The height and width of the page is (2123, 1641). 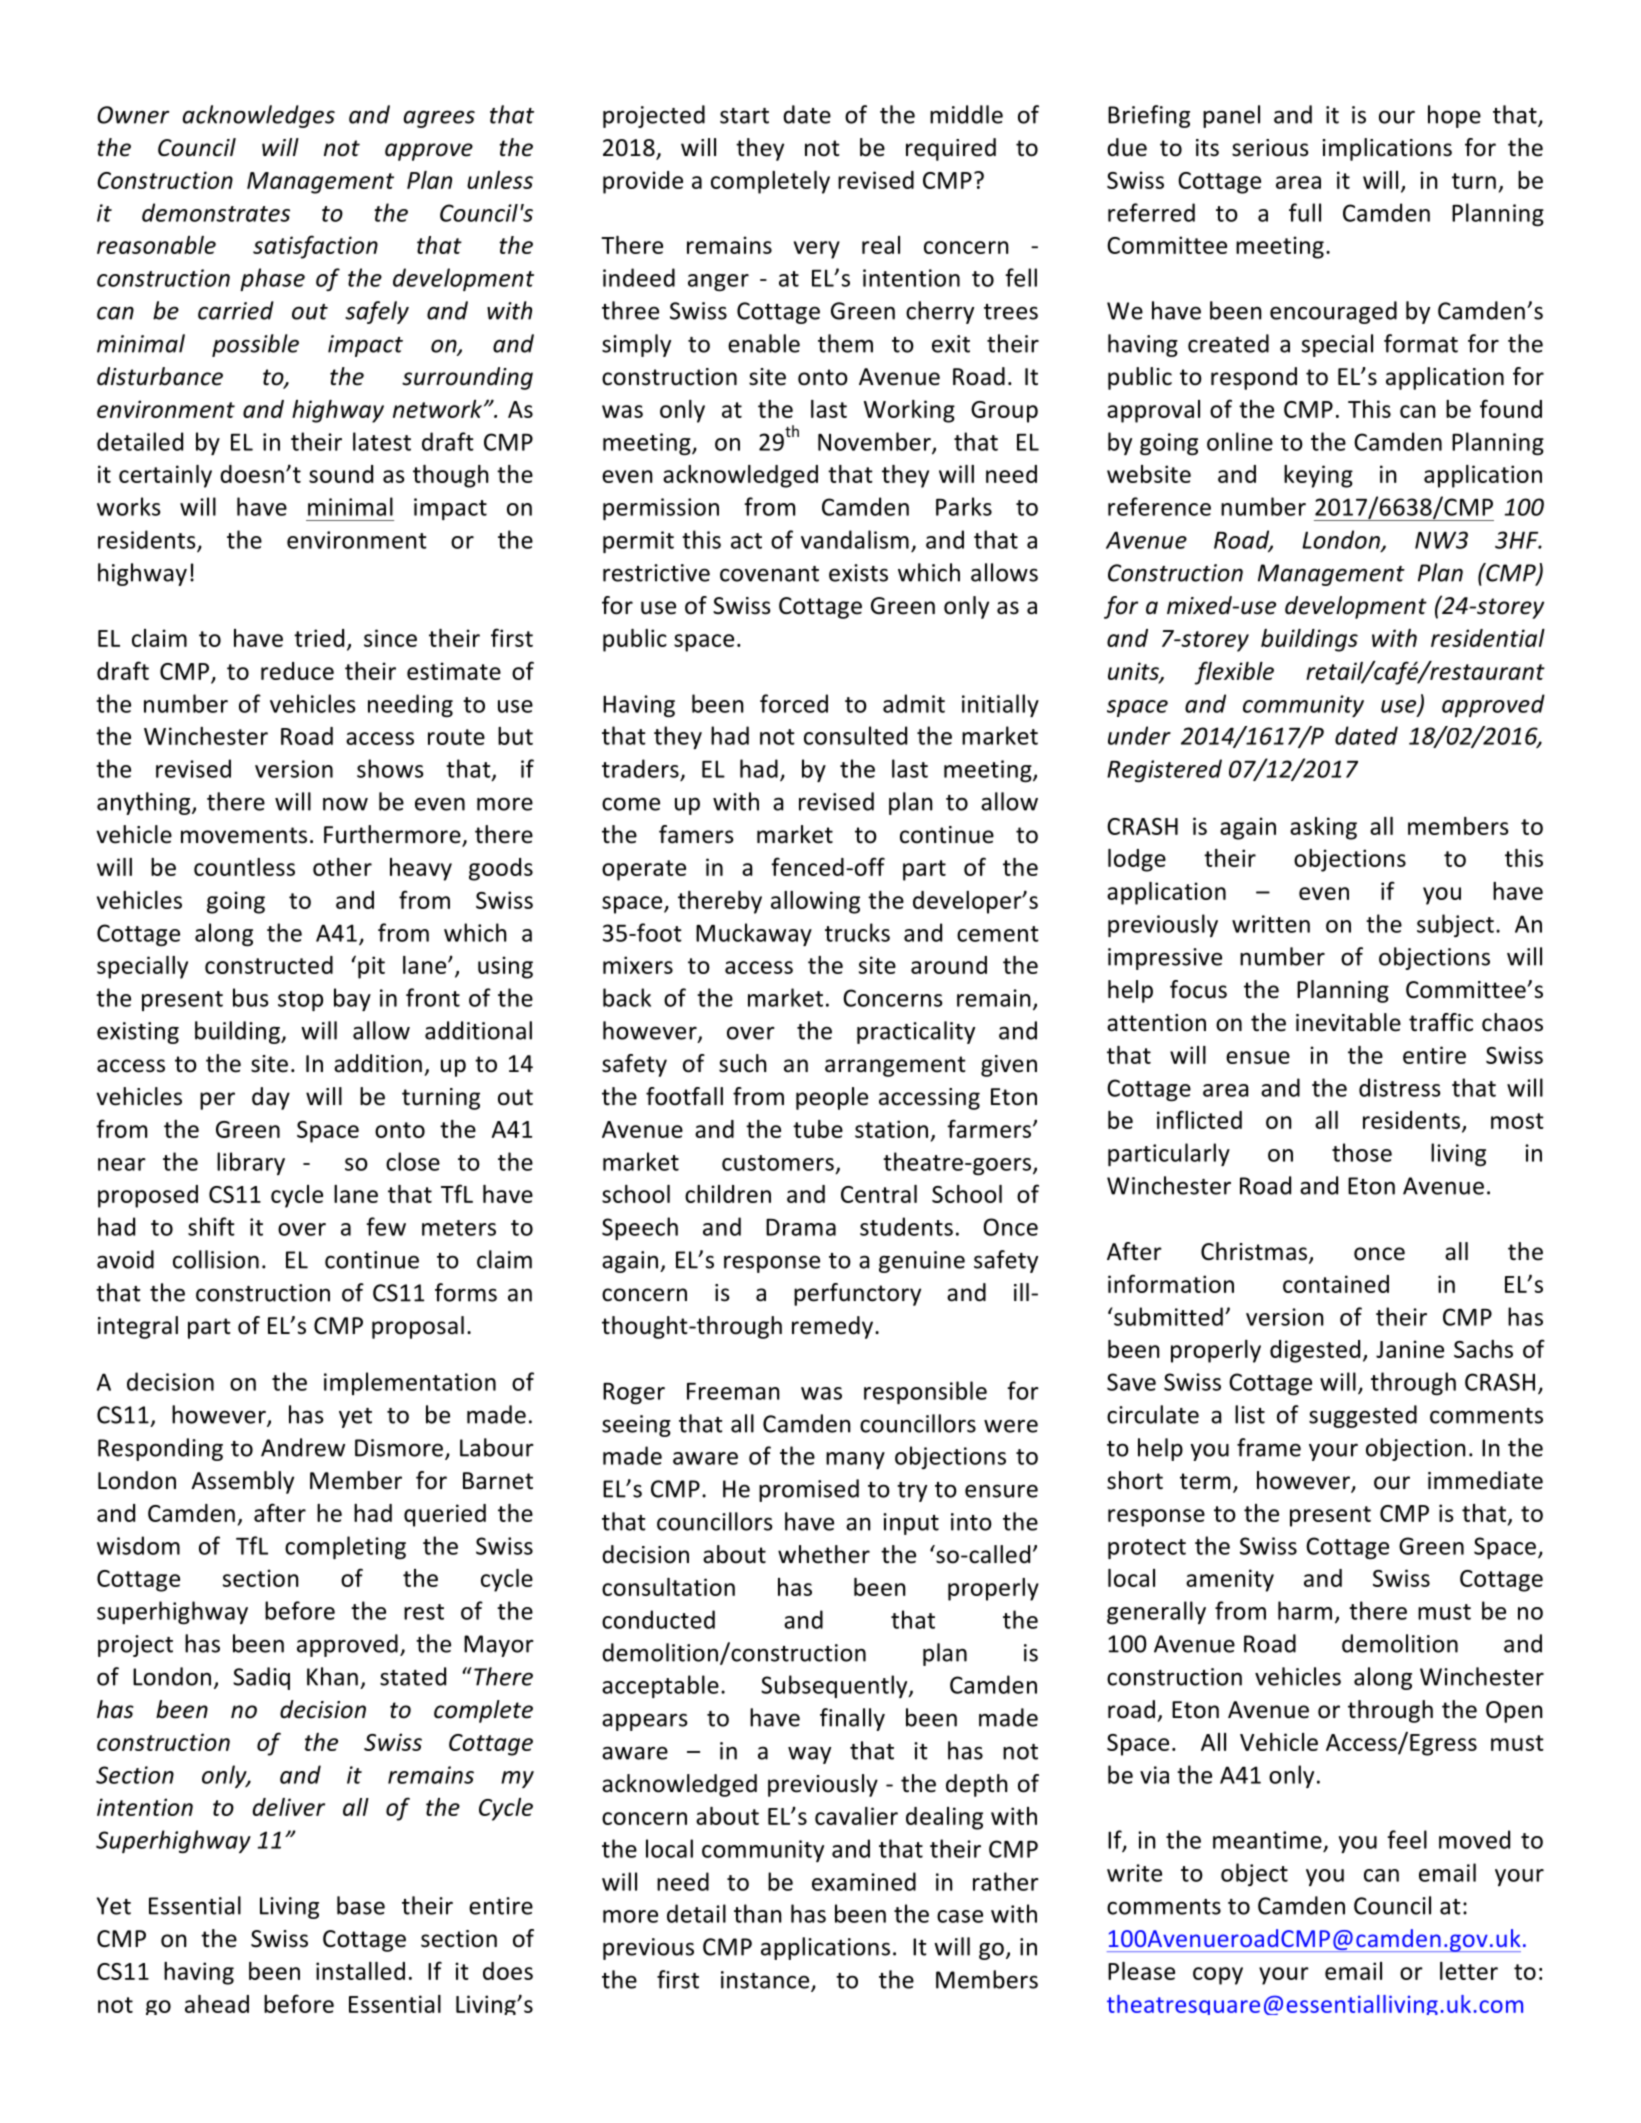 What do you see at coordinates (1469, 1971) in the page?
I see `letter` at bounding box center [1469, 1971].
